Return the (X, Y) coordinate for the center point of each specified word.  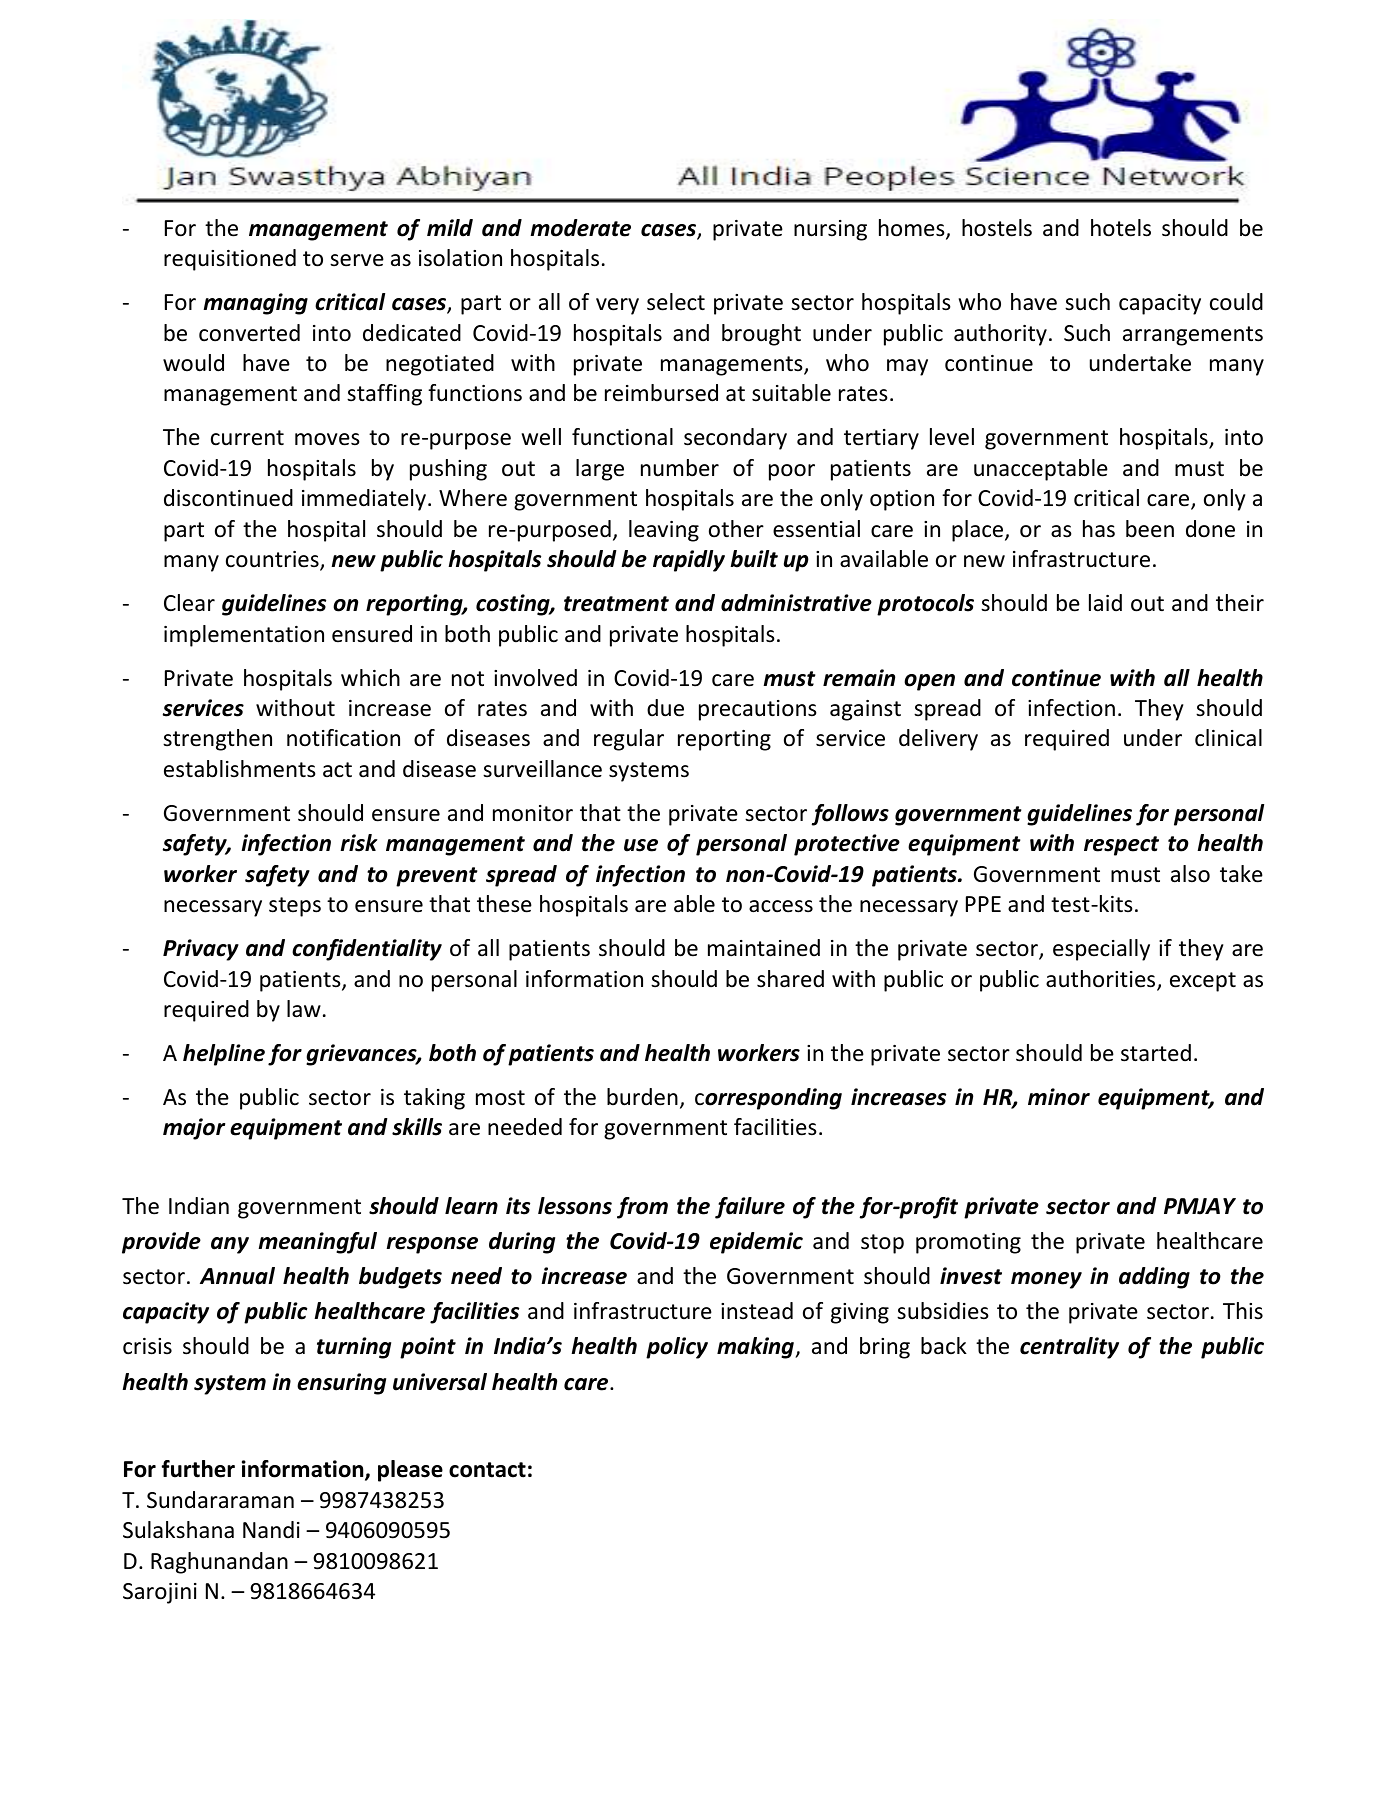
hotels (1121, 228)
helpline (224, 1055)
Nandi (271, 1530)
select (676, 302)
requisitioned (230, 260)
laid (1105, 603)
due (665, 708)
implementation (244, 636)
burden (642, 1097)
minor (1059, 1097)
